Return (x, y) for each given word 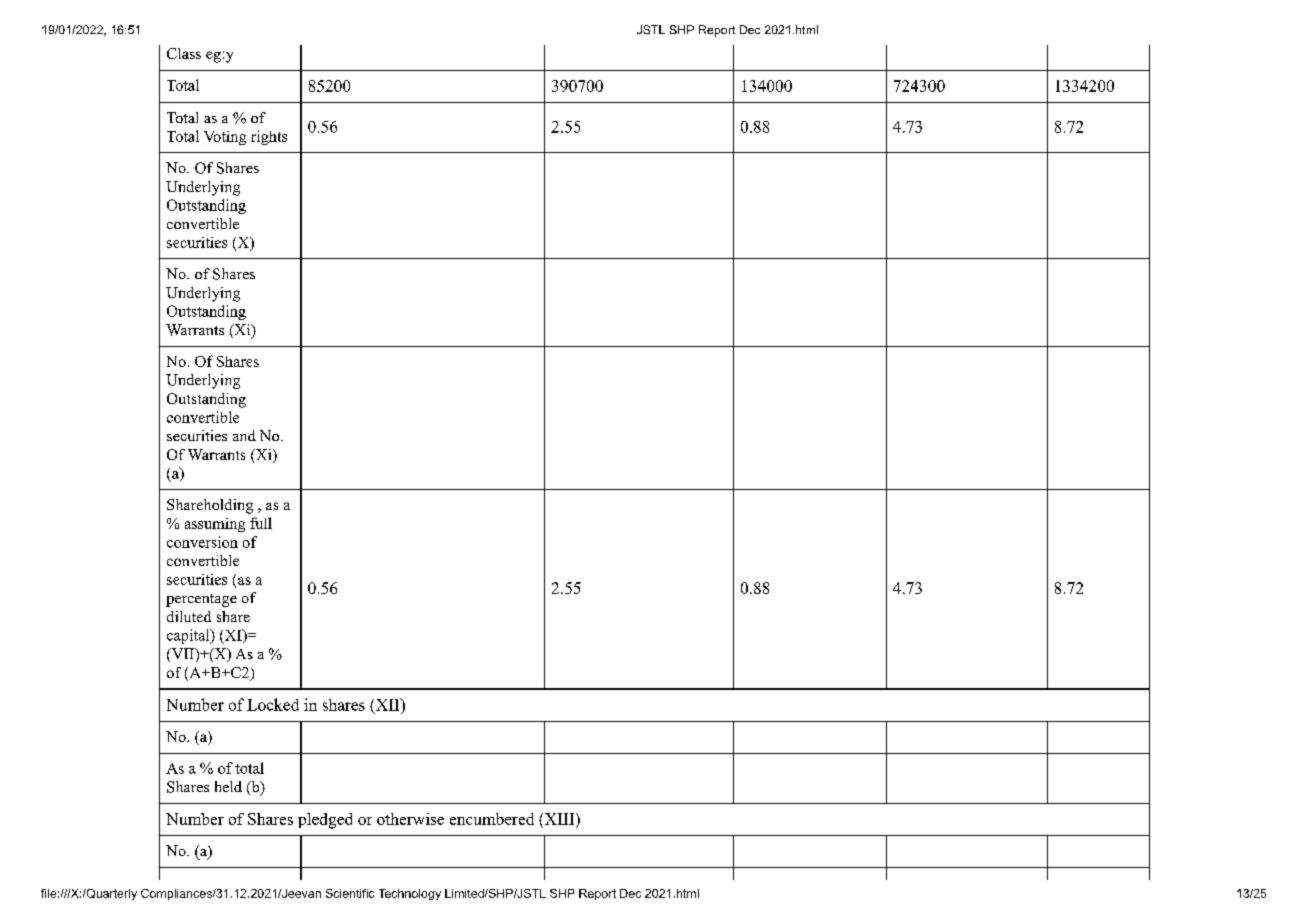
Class (184, 53)
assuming (215, 525)
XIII (559, 819)
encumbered (492, 819)
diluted (189, 616)
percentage (201, 600)
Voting (225, 138)
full (261, 523)
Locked (273, 704)
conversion (202, 542)
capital (189, 636)
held (228, 786)
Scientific (350, 893)
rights (269, 137)
